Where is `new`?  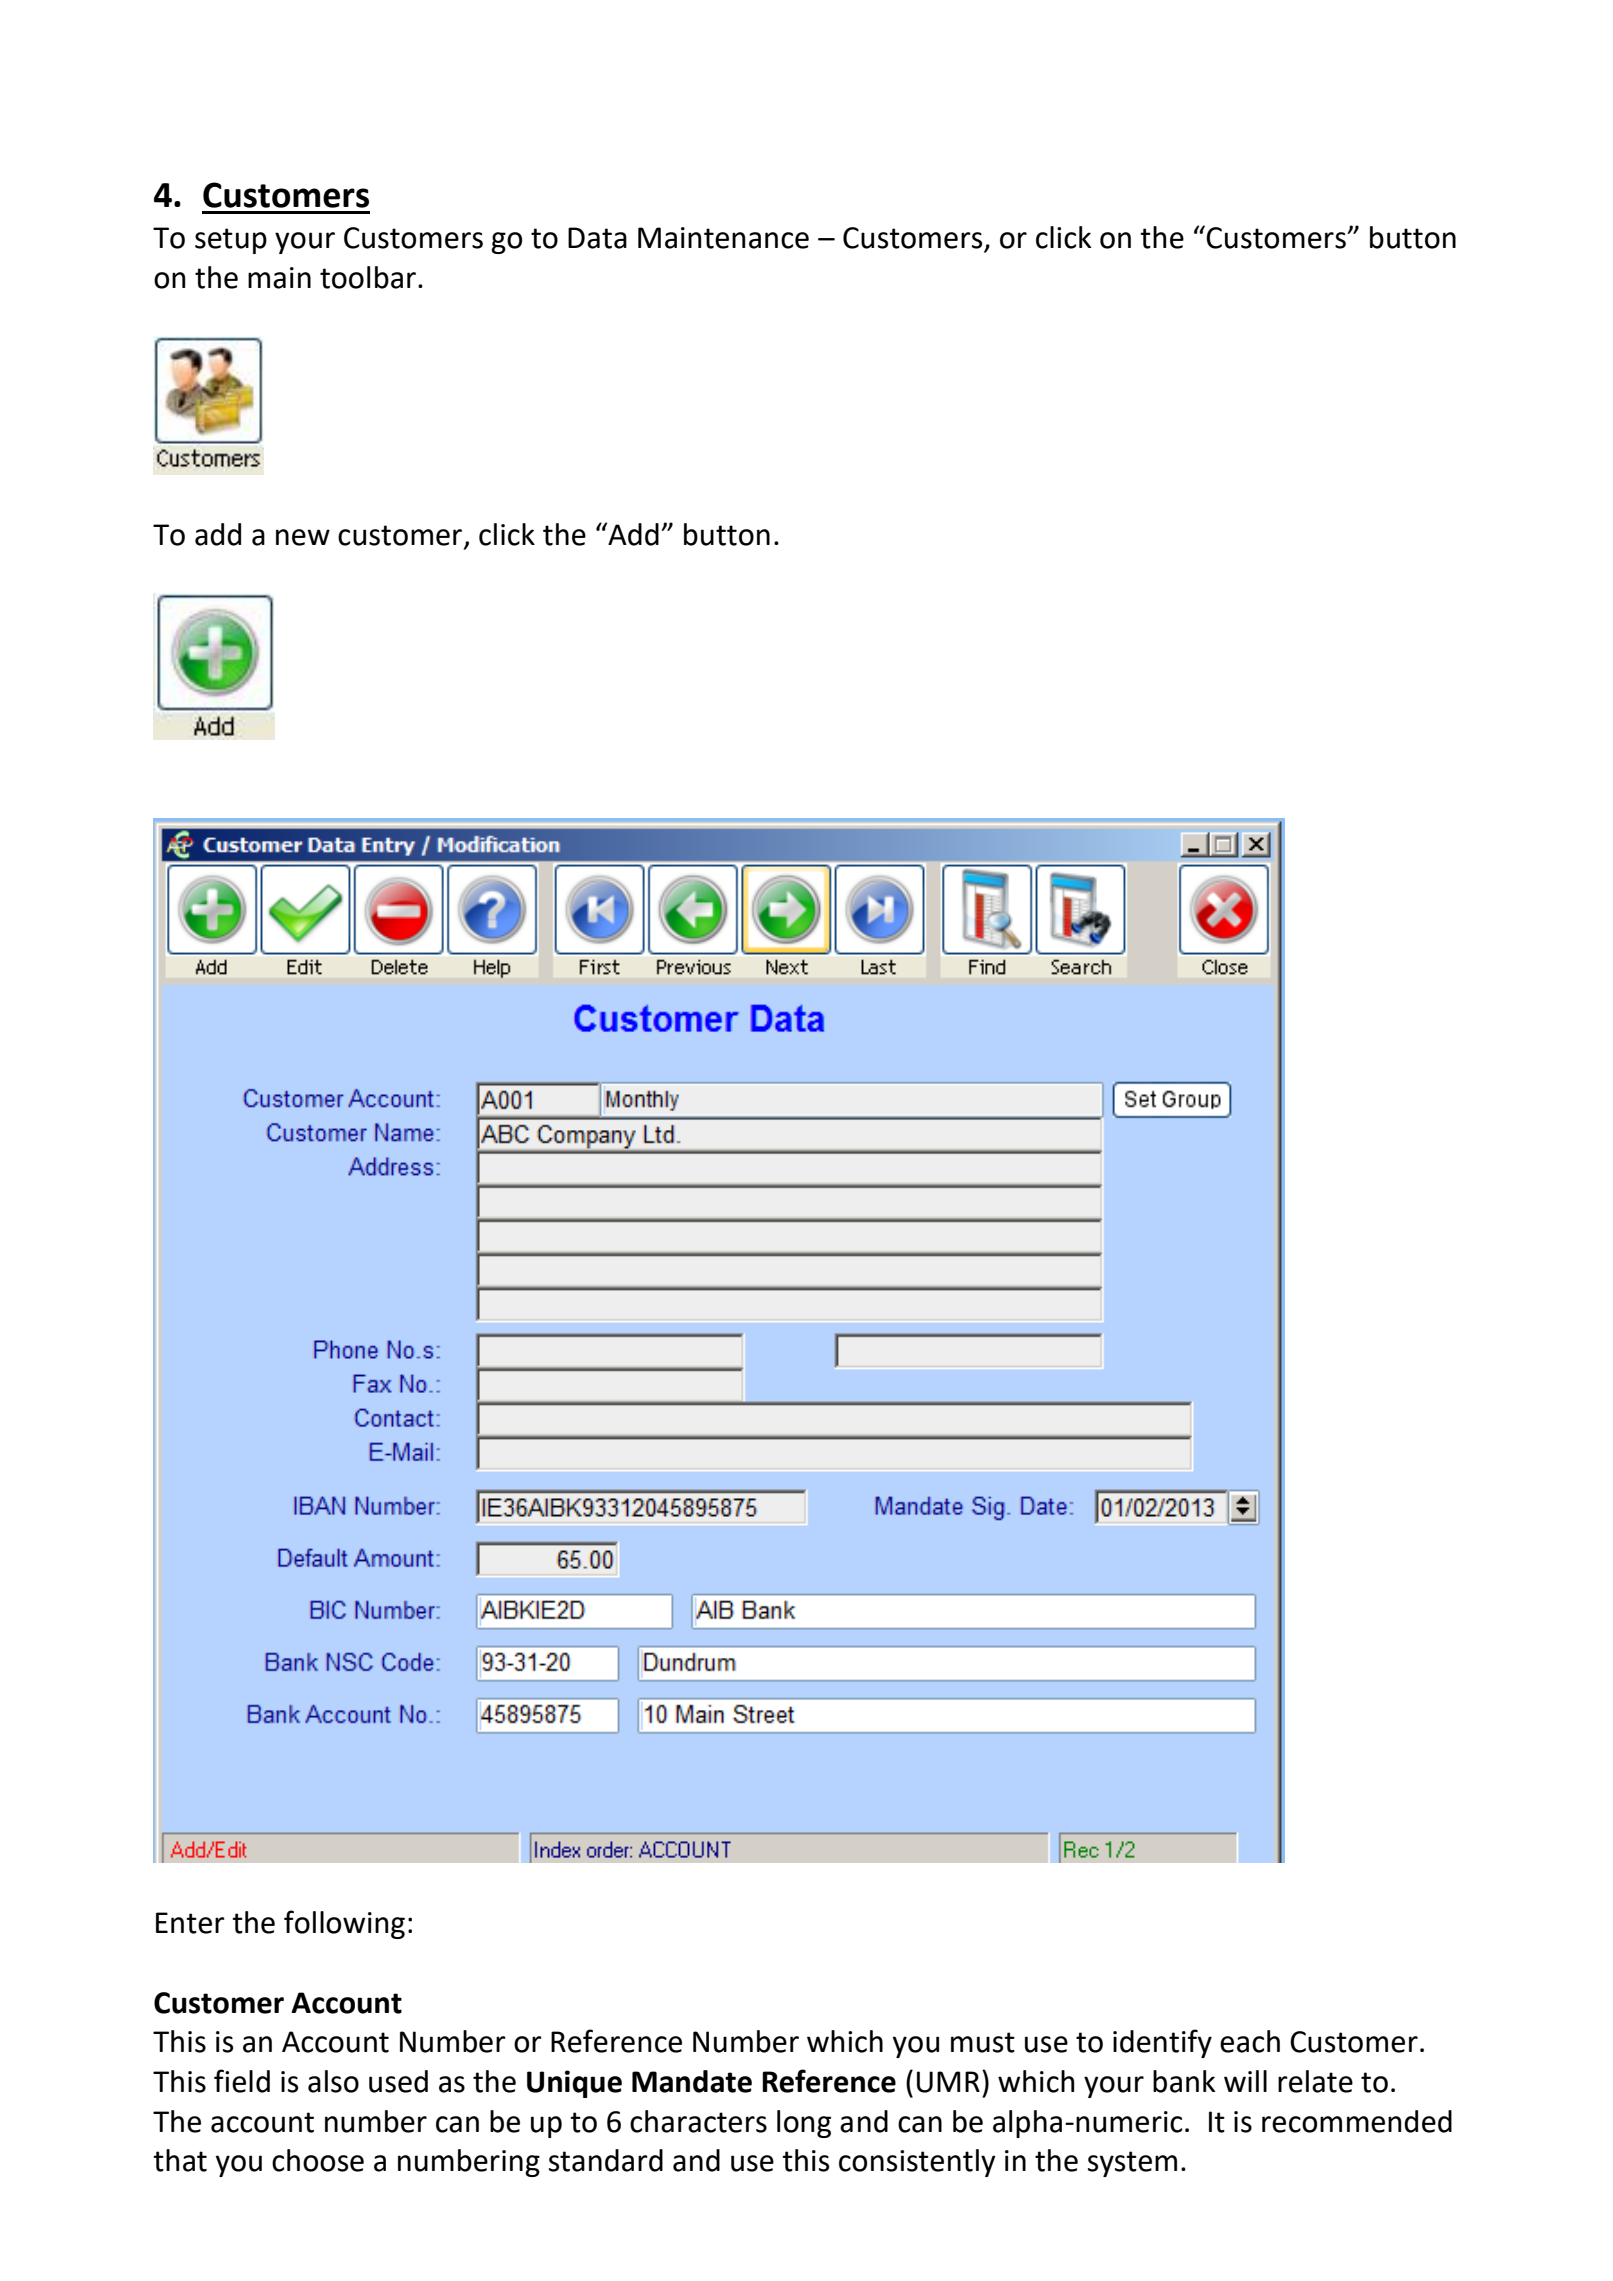 new is located at coordinates (303, 537).
